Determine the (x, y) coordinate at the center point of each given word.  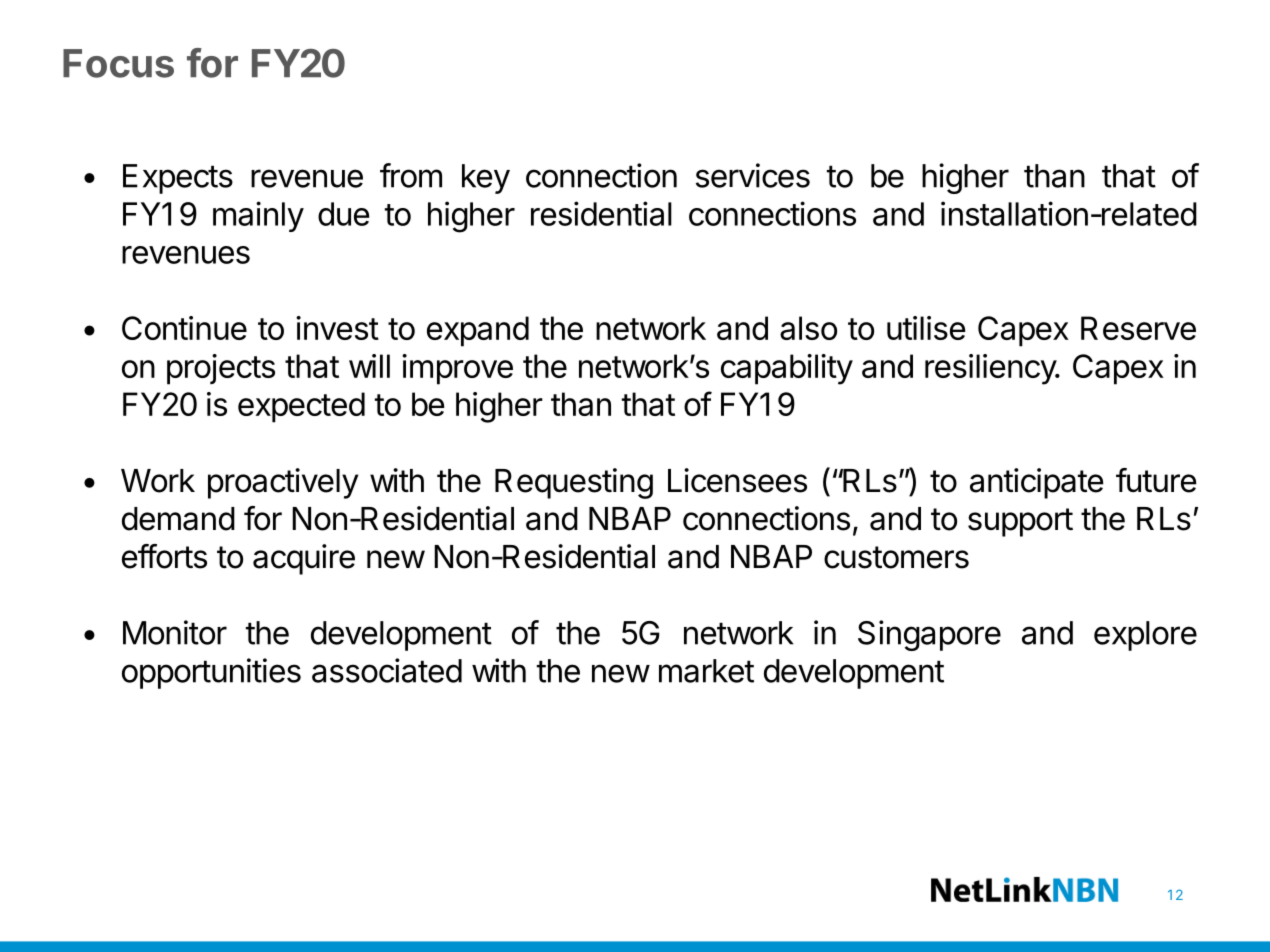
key (486, 179)
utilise (926, 328)
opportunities (211, 673)
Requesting (574, 483)
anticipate (1037, 483)
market (706, 671)
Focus (118, 63)
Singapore (929, 635)
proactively (283, 483)
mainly (258, 216)
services (753, 175)
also (808, 328)
